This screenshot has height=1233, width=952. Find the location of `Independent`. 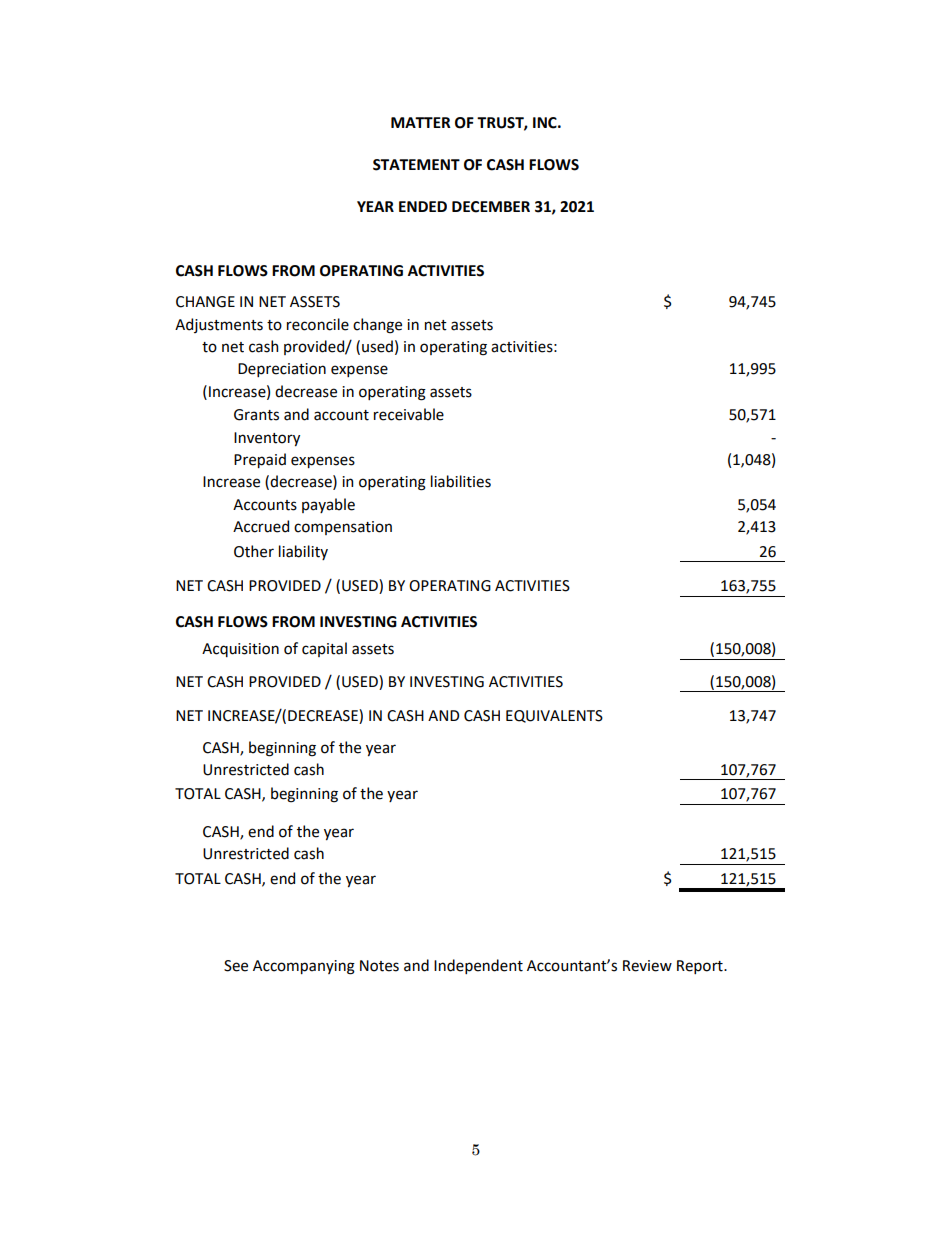

Independent is located at coordinates (478, 966).
